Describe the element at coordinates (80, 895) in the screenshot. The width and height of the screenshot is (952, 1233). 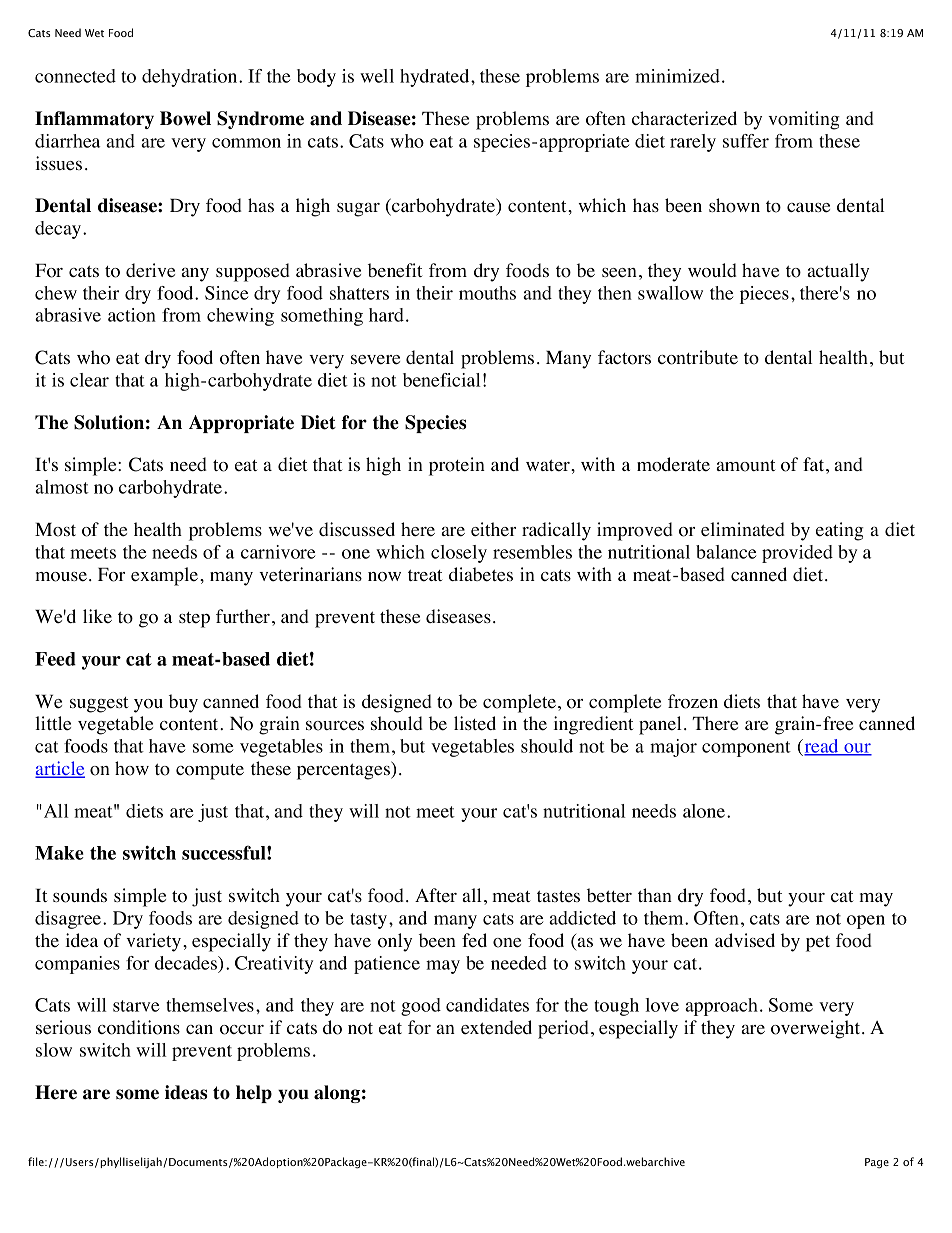
I see `sounds` at that location.
